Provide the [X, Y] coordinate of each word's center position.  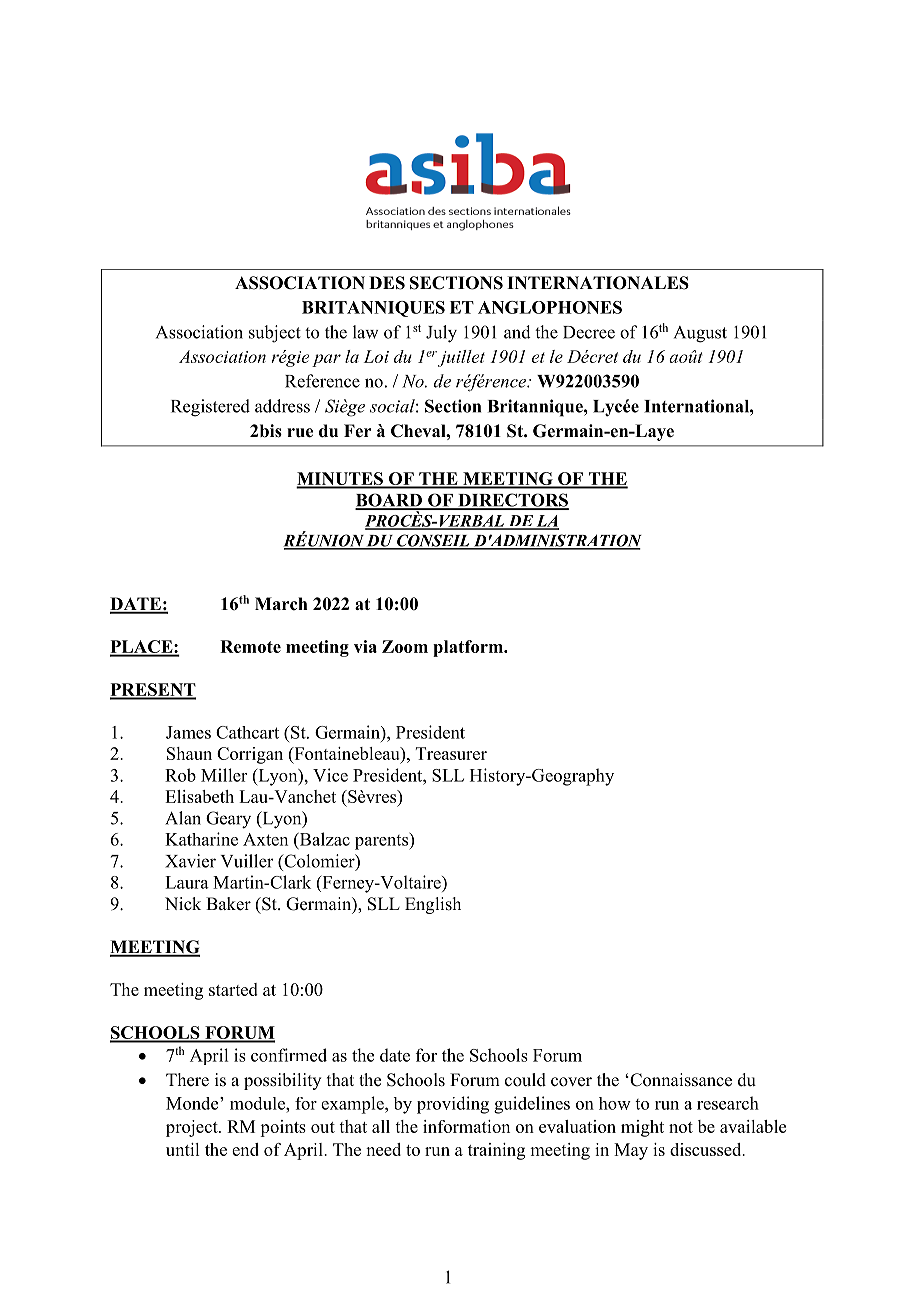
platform [469, 648]
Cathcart [247, 732]
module [258, 1103]
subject [275, 334]
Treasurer [451, 753]
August [700, 334]
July [441, 334]
